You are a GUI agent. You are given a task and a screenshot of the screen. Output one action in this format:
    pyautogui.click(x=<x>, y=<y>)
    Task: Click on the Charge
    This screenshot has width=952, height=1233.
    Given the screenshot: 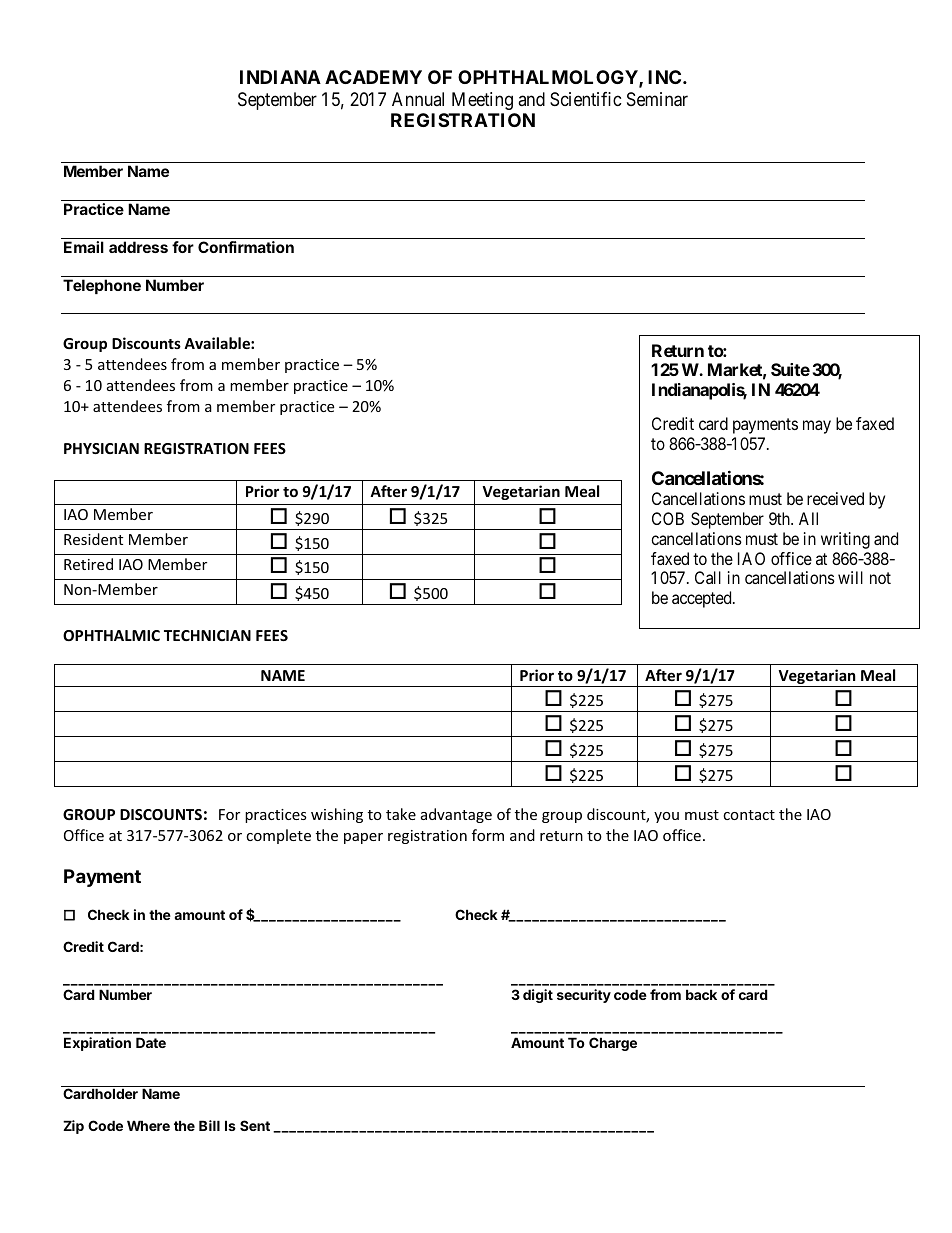 What is the action you would take?
    pyautogui.click(x=613, y=1044)
